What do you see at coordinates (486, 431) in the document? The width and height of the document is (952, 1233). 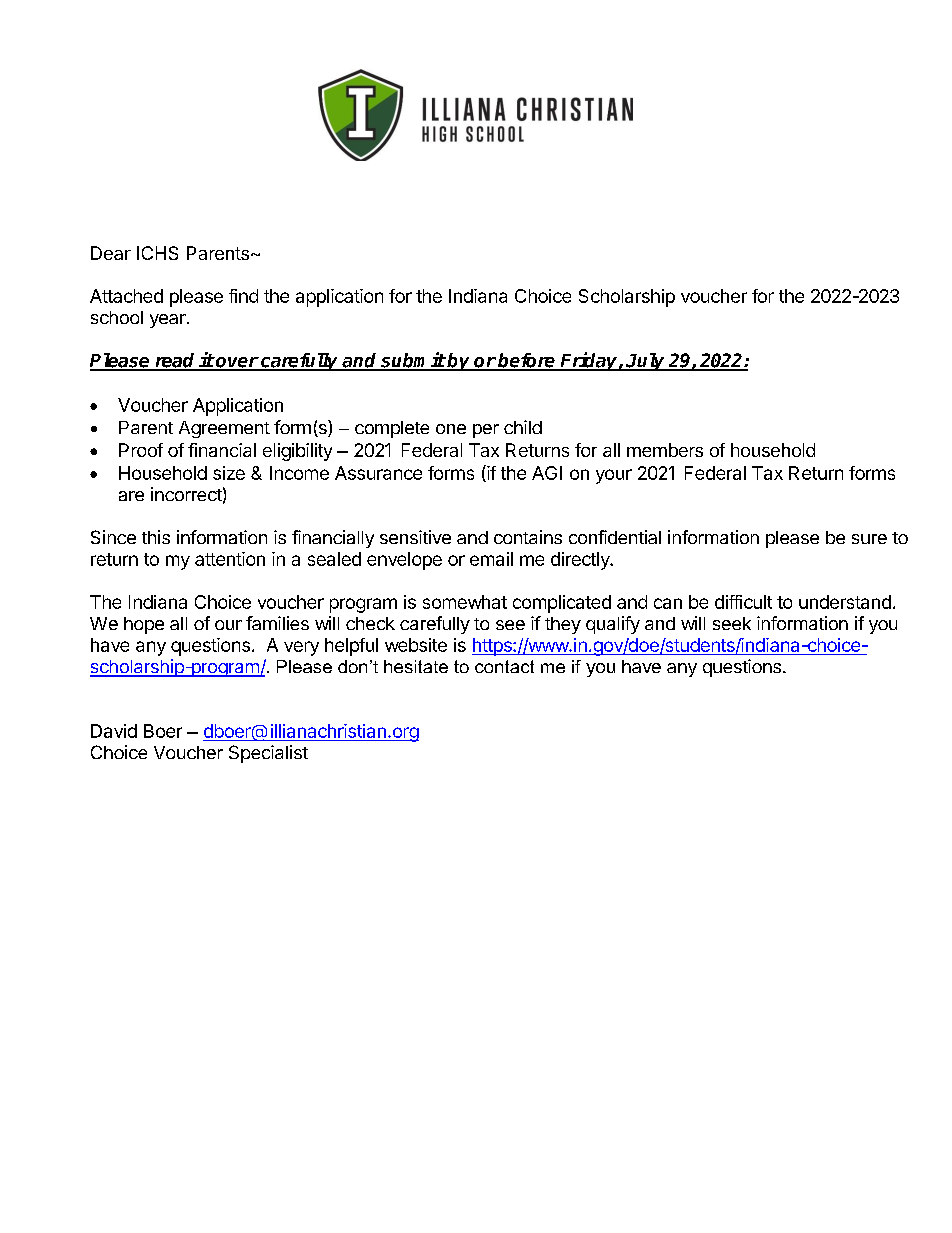 I see `per` at bounding box center [486, 431].
